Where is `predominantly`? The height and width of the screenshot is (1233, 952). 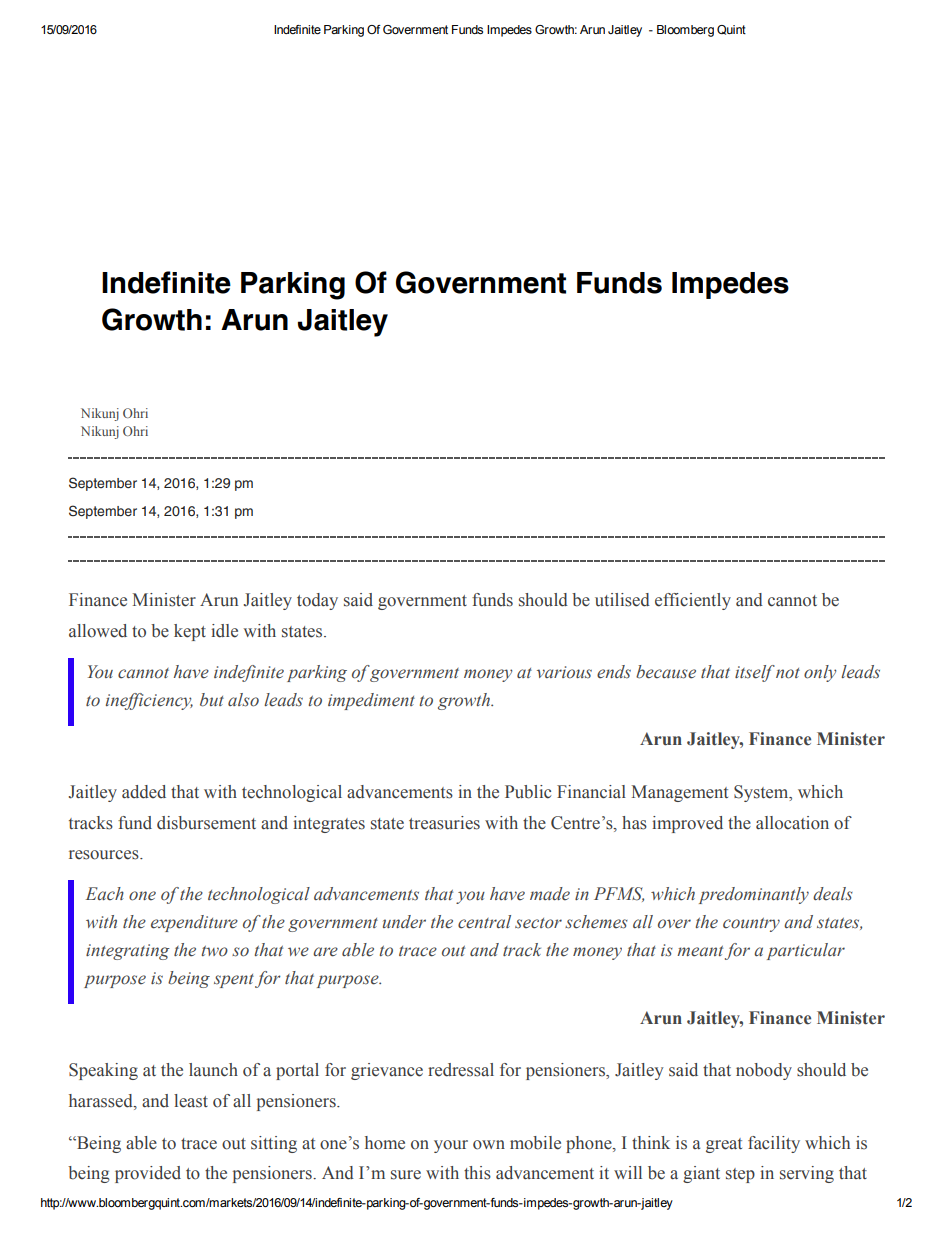
predominantly is located at coordinates (754, 895).
